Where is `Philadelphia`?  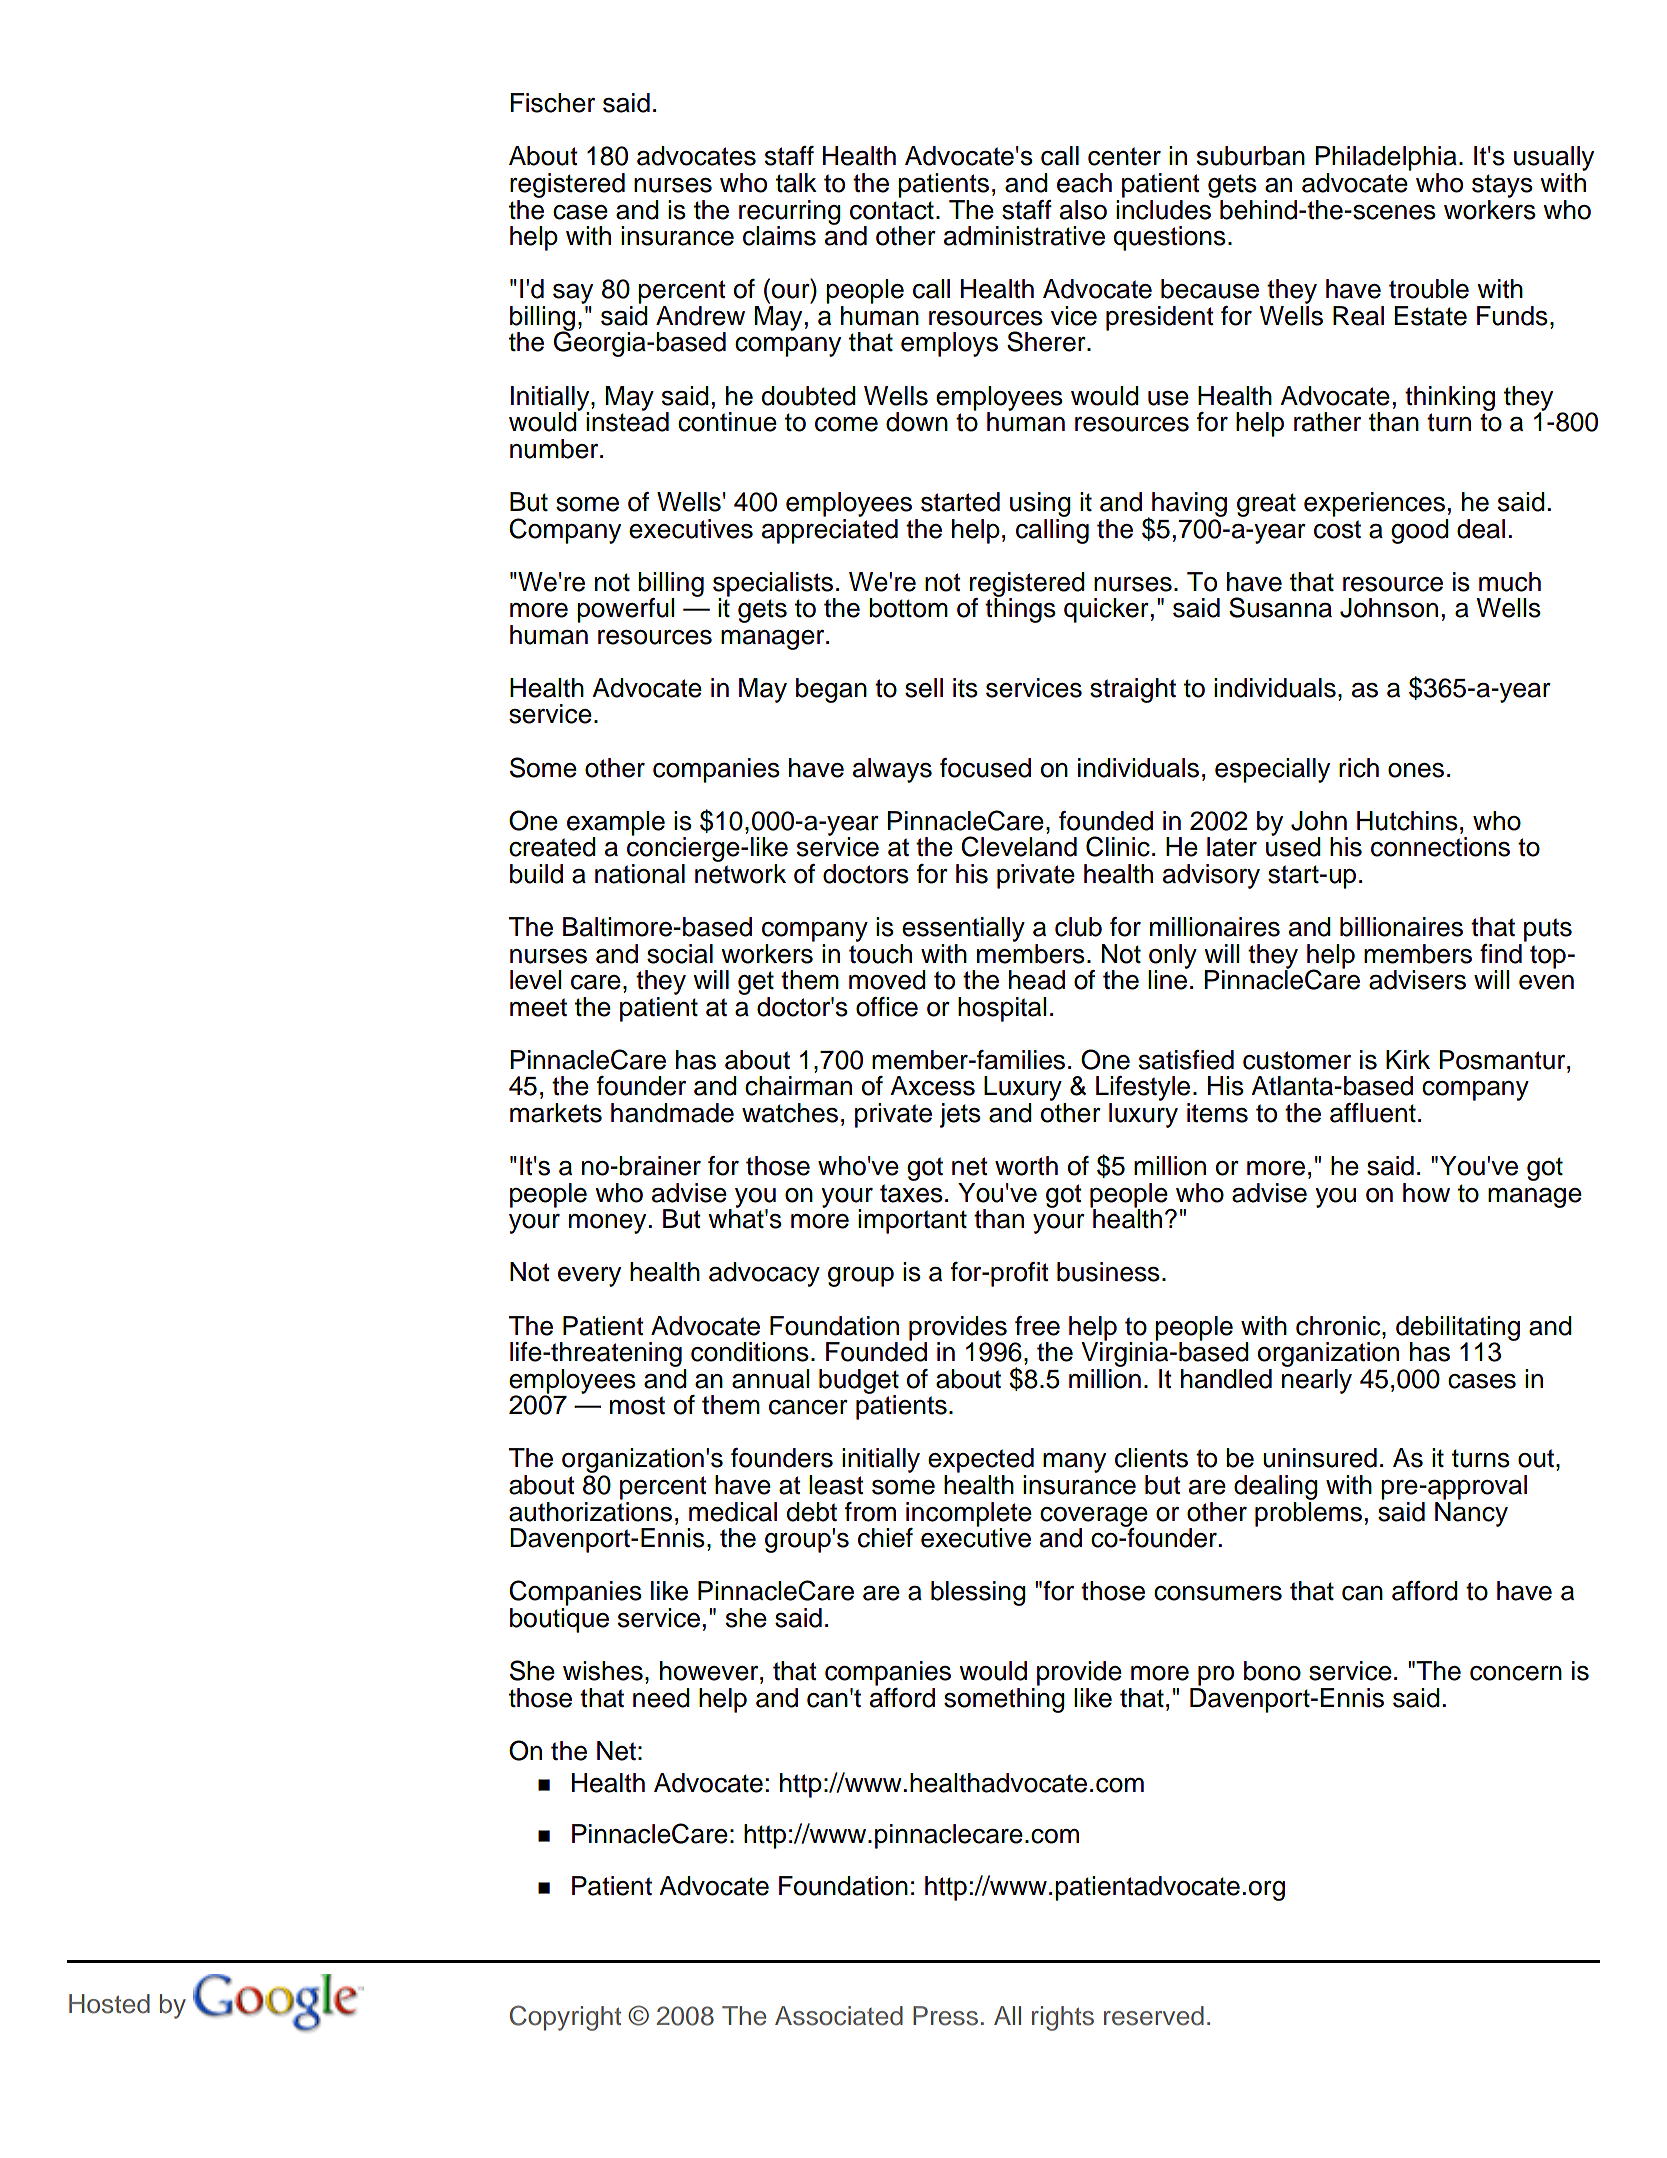 Philadelphia is located at coordinates (1386, 158).
